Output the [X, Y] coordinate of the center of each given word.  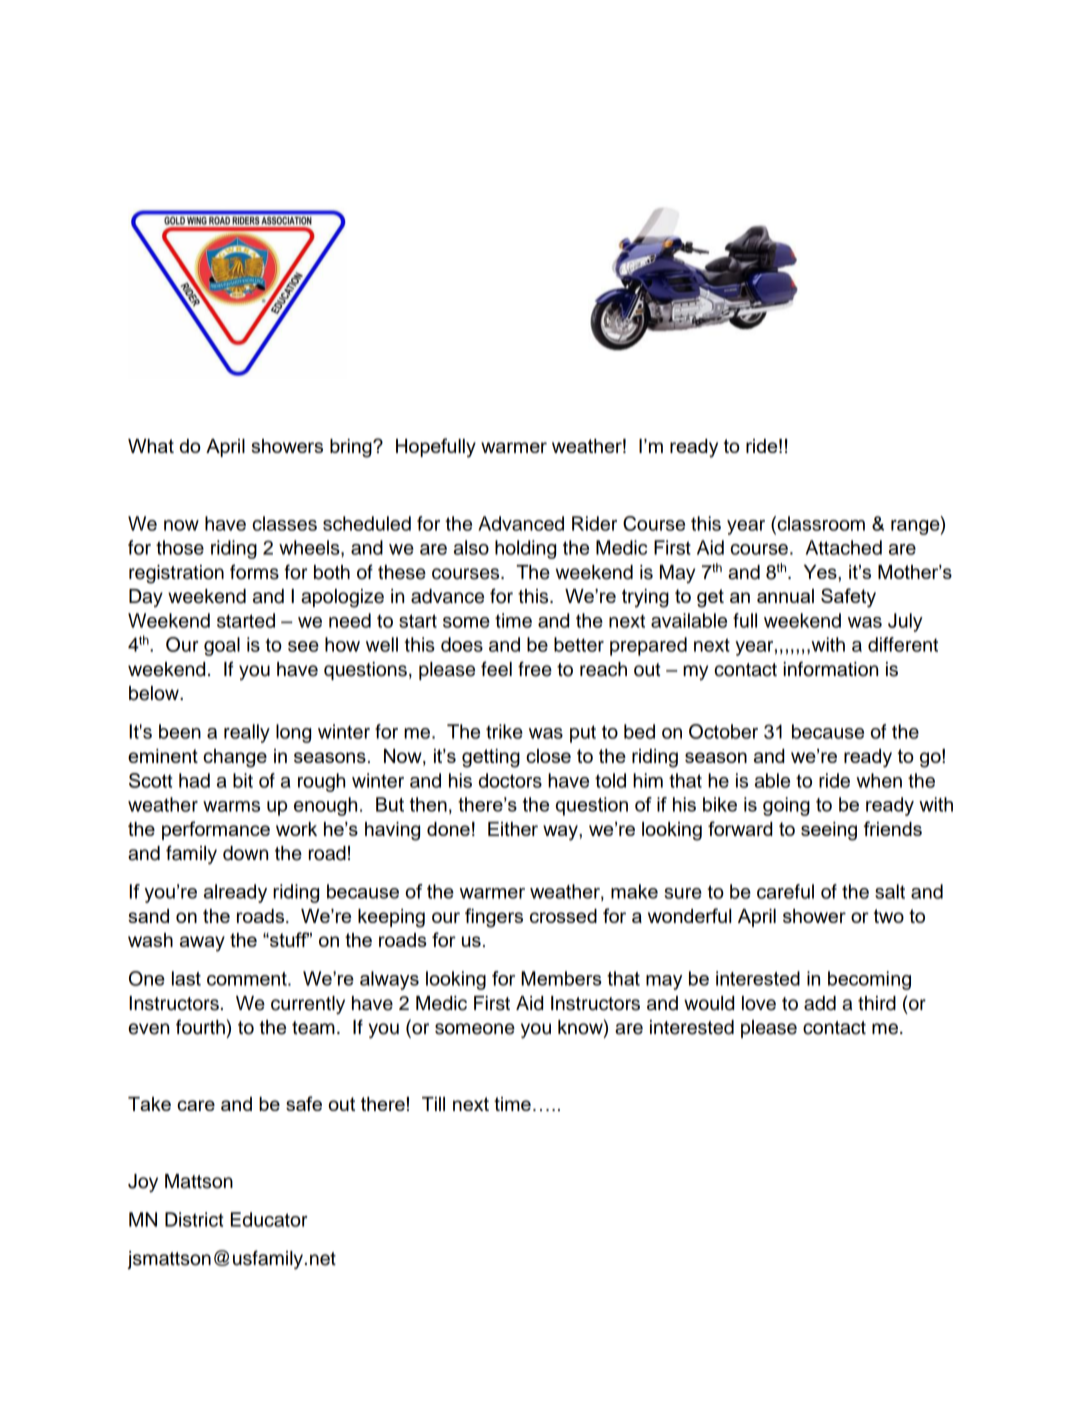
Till [433, 1104]
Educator [269, 1219]
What [151, 446]
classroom [820, 523]
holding [525, 549]
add [820, 1003]
